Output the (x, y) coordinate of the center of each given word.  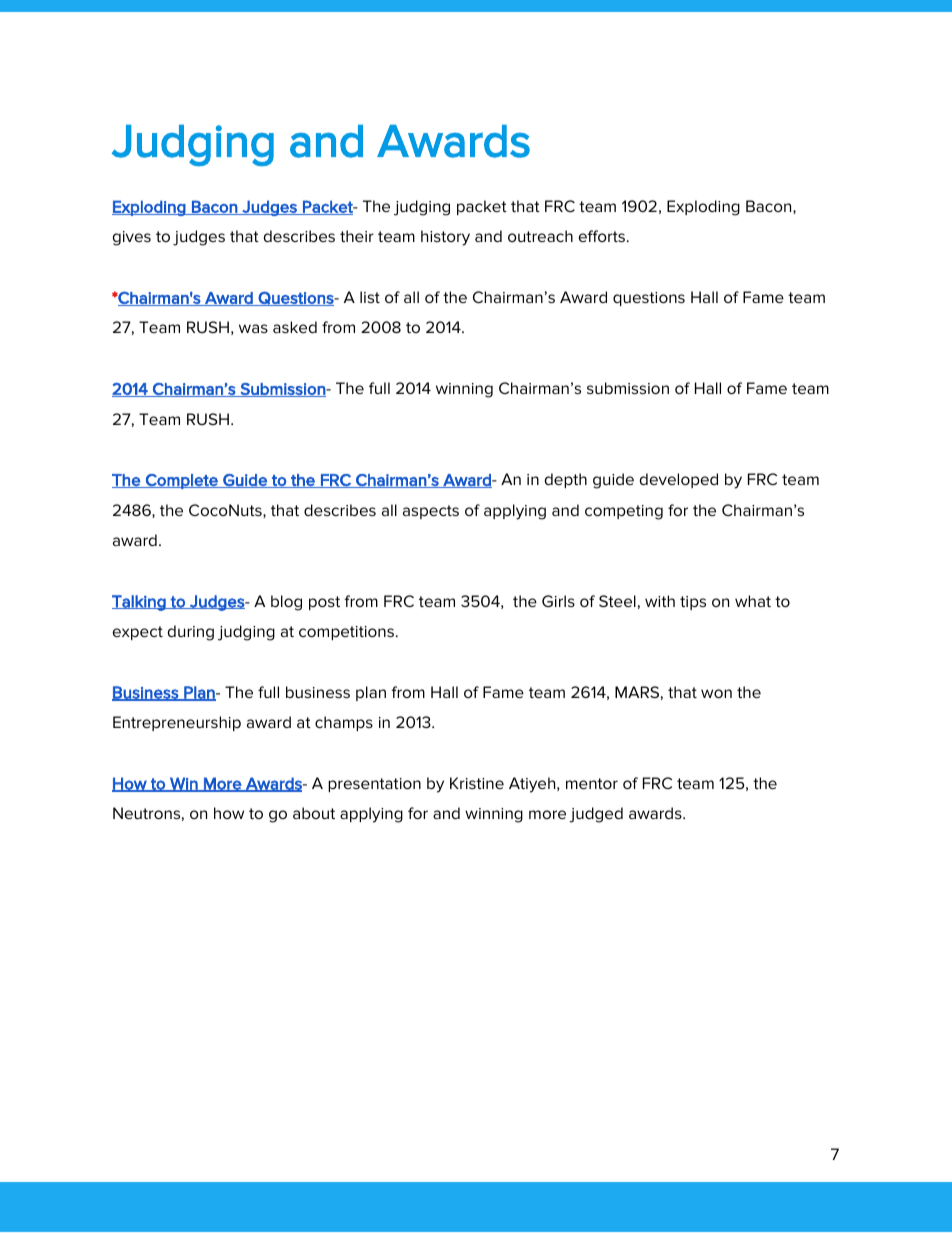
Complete (182, 481)
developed (679, 480)
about (314, 813)
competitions (348, 633)
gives (132, 238)
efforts (602, 236)
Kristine (477, 783)
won (716, 693)
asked (295, 327)
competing (624, 512)
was (253, 328)
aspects (431, 512)
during (191, 633)
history (445, 238)
